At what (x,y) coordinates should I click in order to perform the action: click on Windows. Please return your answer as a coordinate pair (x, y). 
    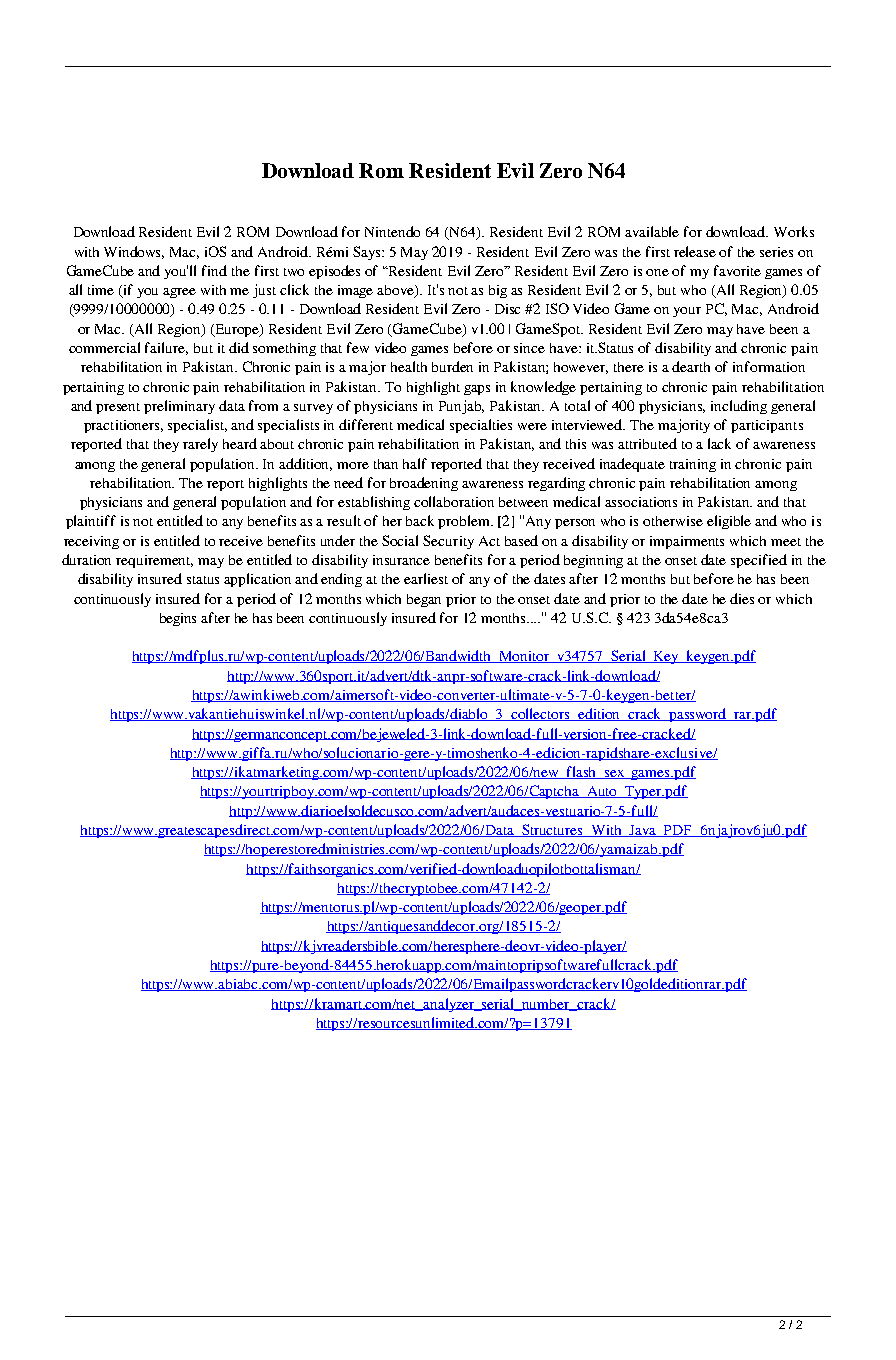
    Looking at the image, I should click on (134, 252).
